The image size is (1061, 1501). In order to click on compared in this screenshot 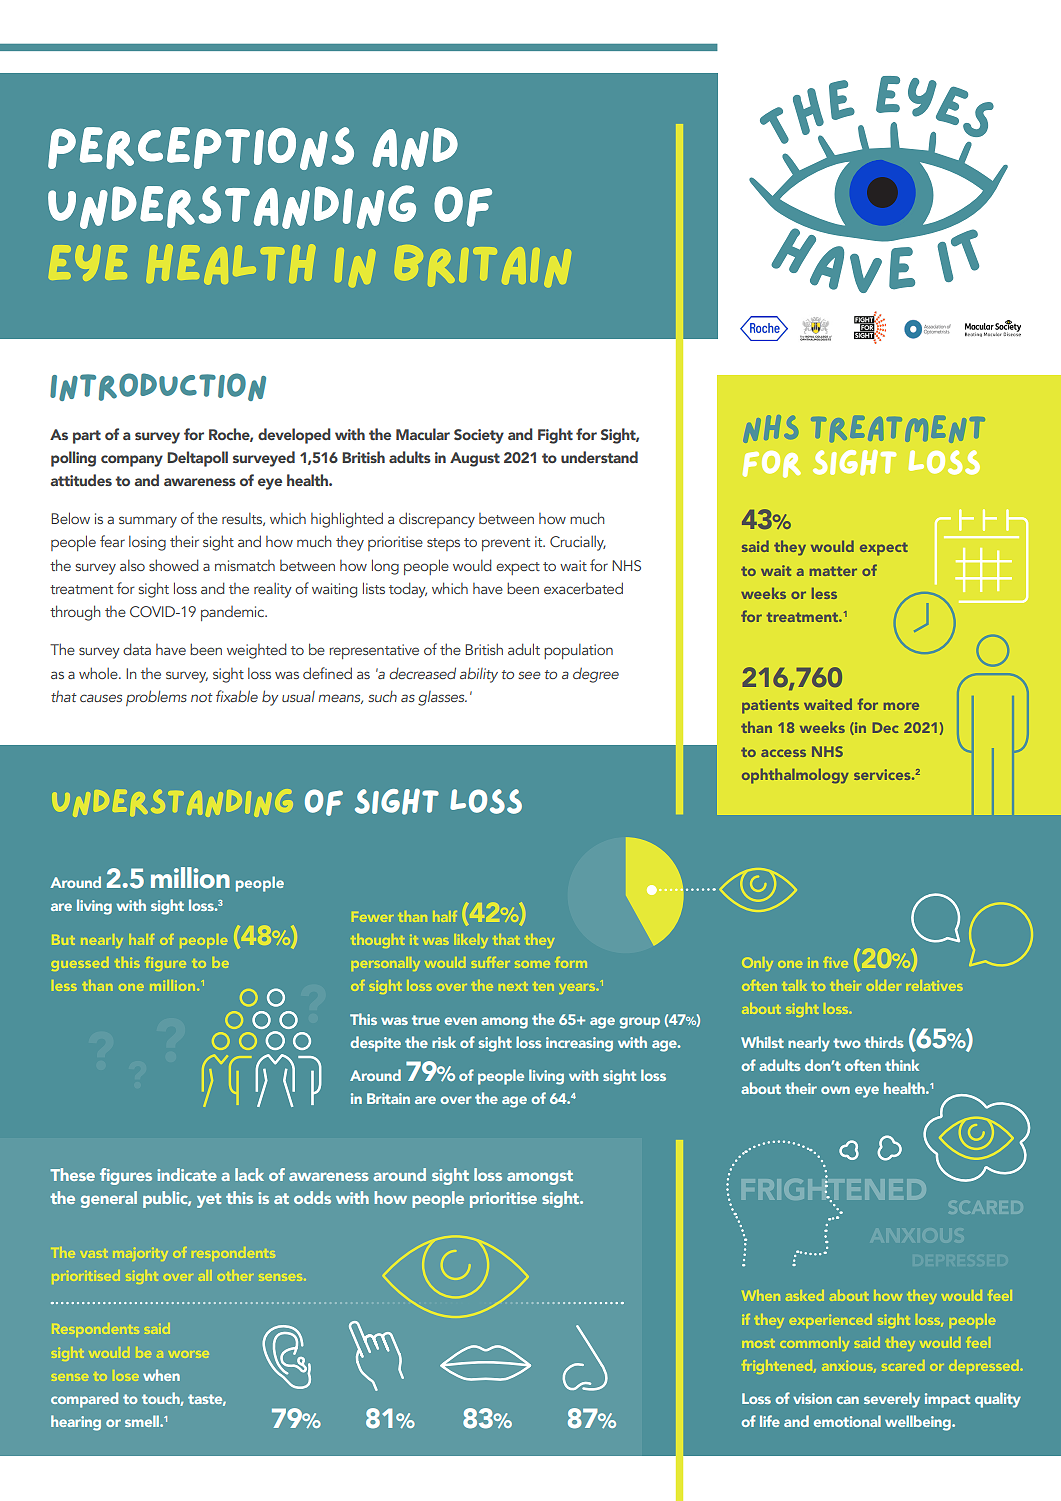, I will do `click(84, 1400)`.
